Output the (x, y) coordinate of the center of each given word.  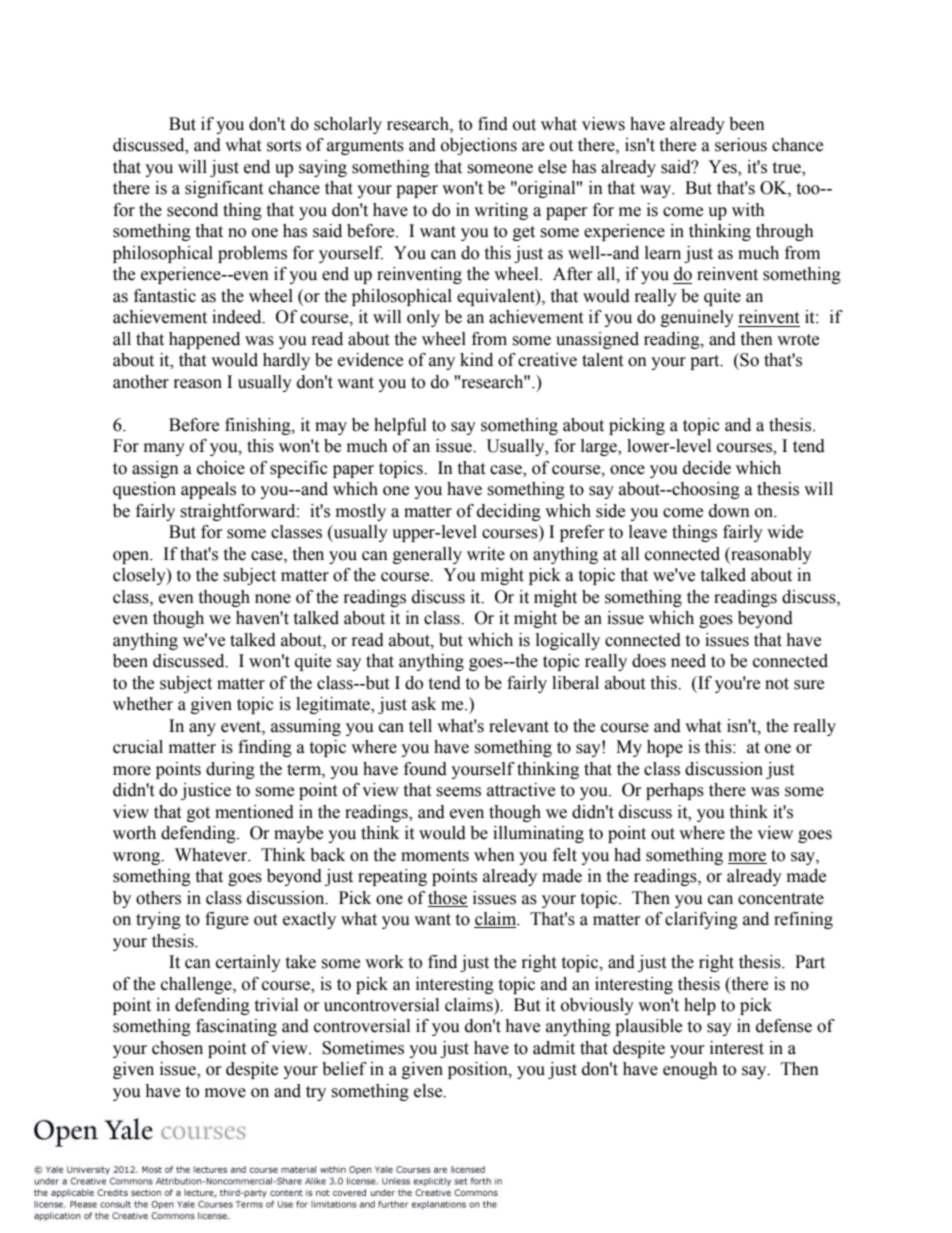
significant (224, 189)
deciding (509, 512)
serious (741, 145)
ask (424, 704)
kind (476, 360)
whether (143, 704)
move (225, 1093)
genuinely (697, 318)
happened (204, 340)
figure (227, 920)
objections (479, 146)
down (729, 511)
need (688, 661)
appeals (208, 490)
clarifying (701, 920)
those (447, 898)
